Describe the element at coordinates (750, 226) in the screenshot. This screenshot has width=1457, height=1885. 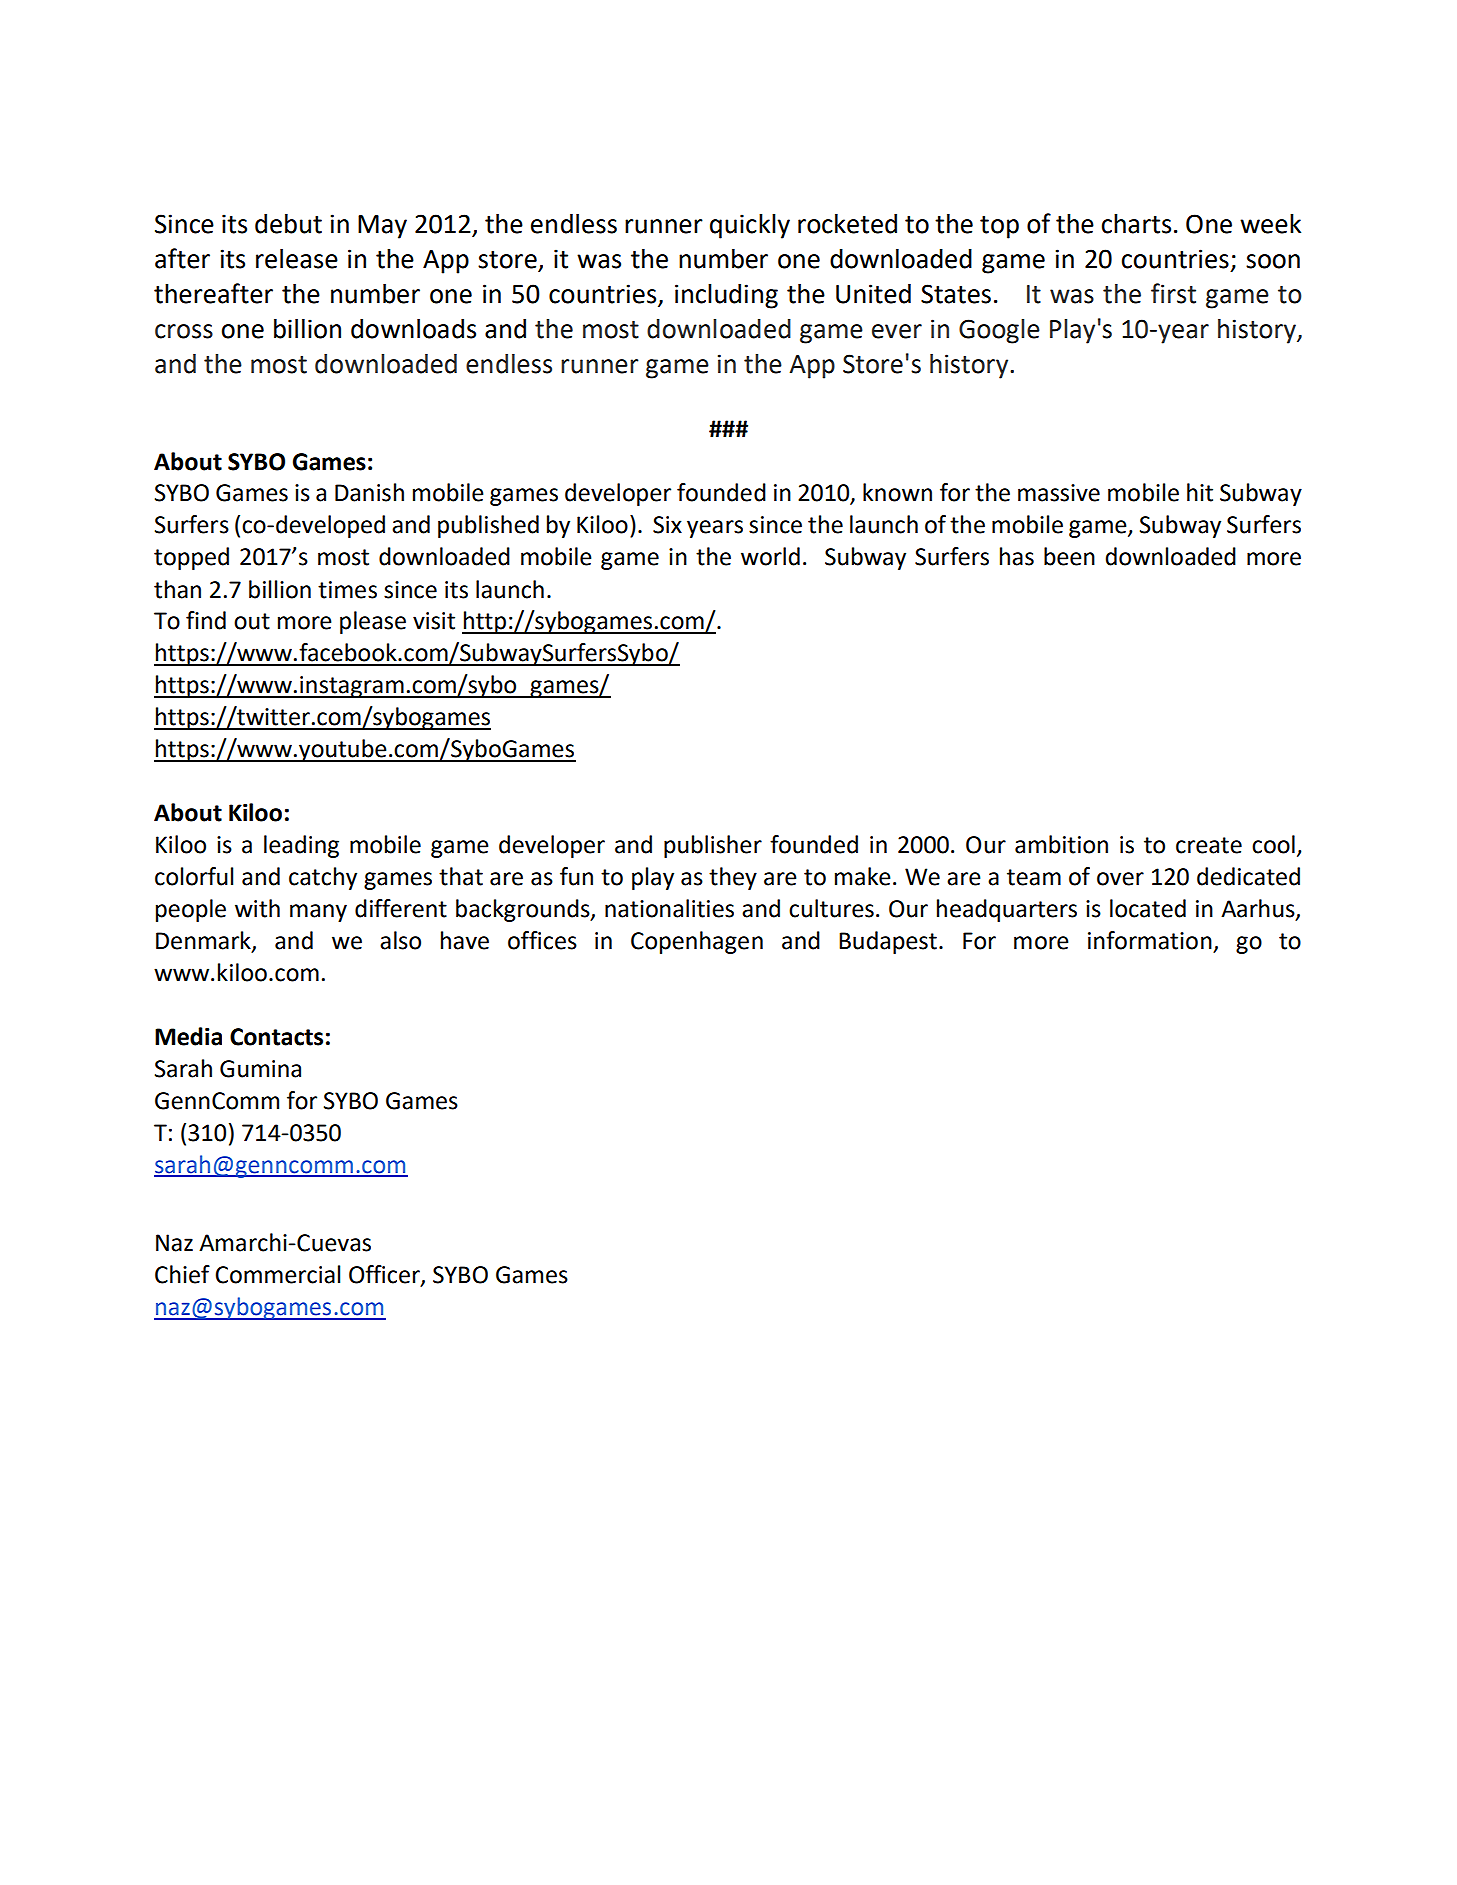
I see `quickly` at that location.
